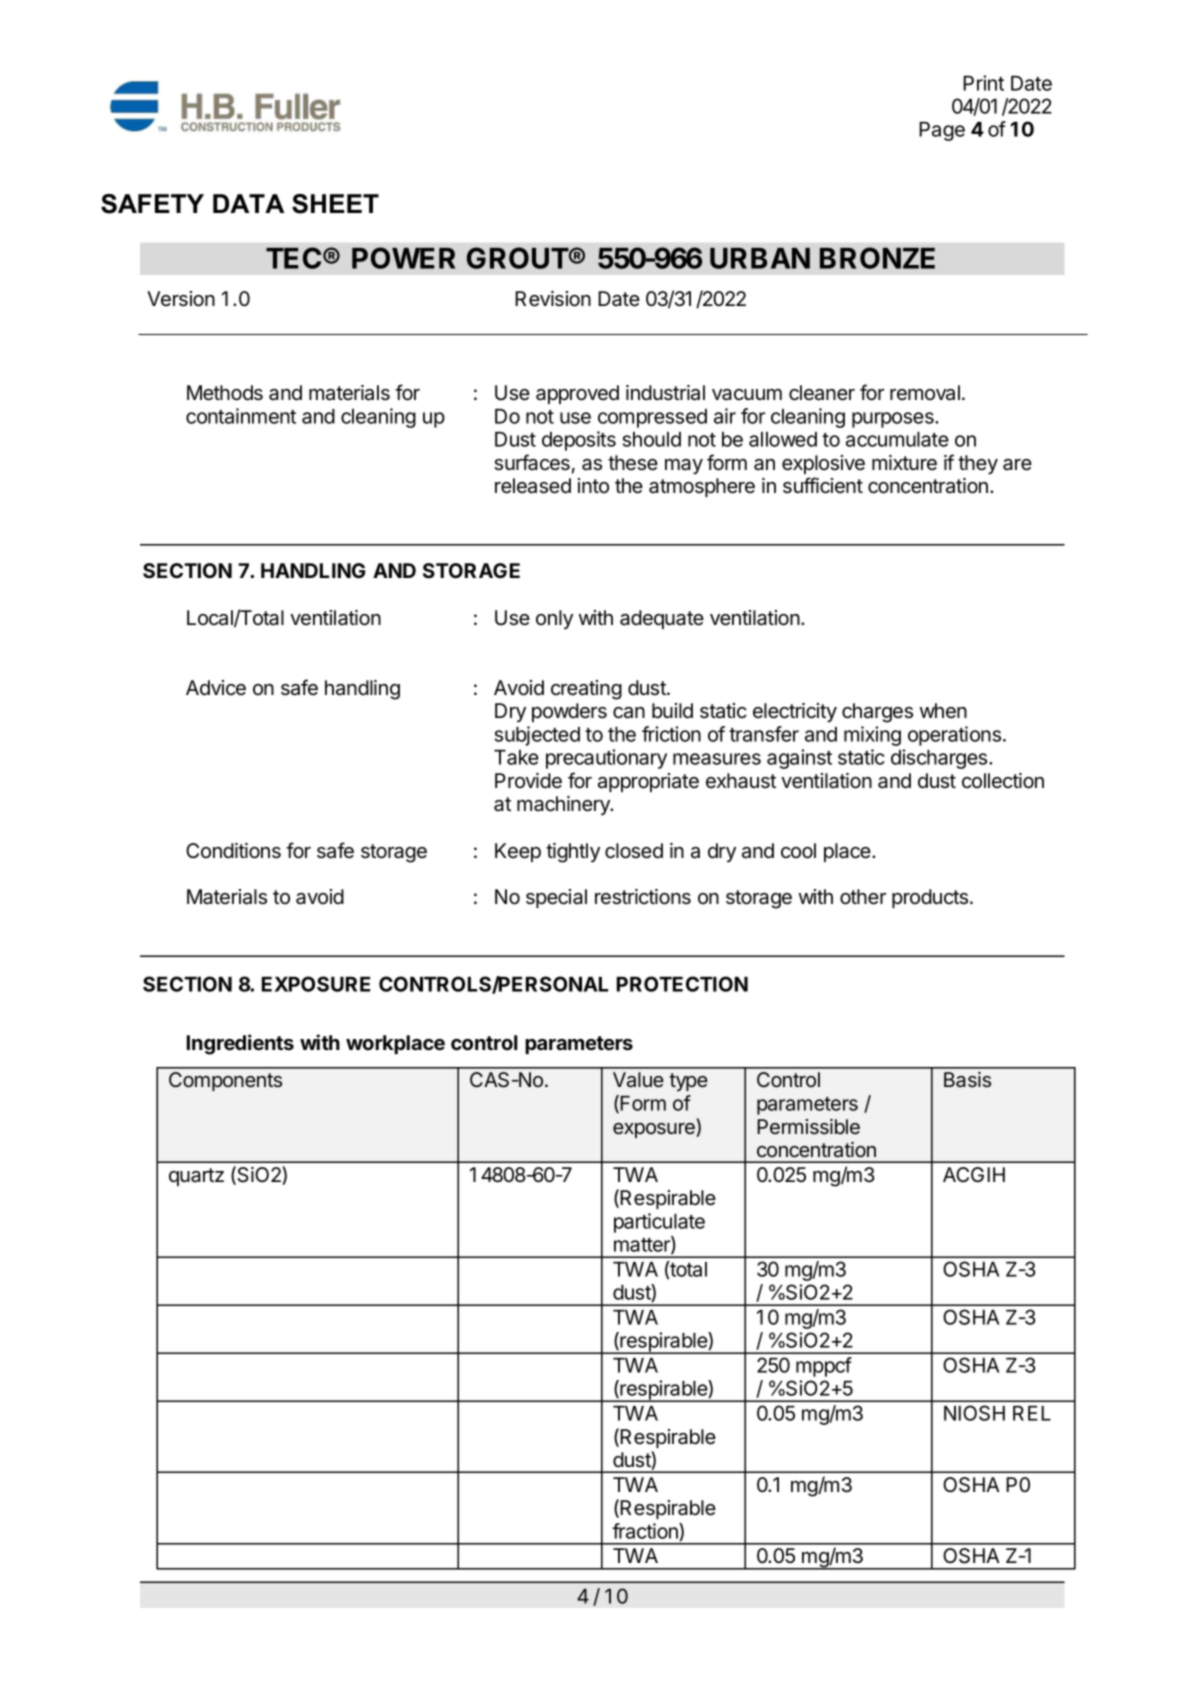 This screenshot has width=1204, height=1703. Describe the element at coordinates (954, 736) in the screenshot. I see `operations` at that location.
